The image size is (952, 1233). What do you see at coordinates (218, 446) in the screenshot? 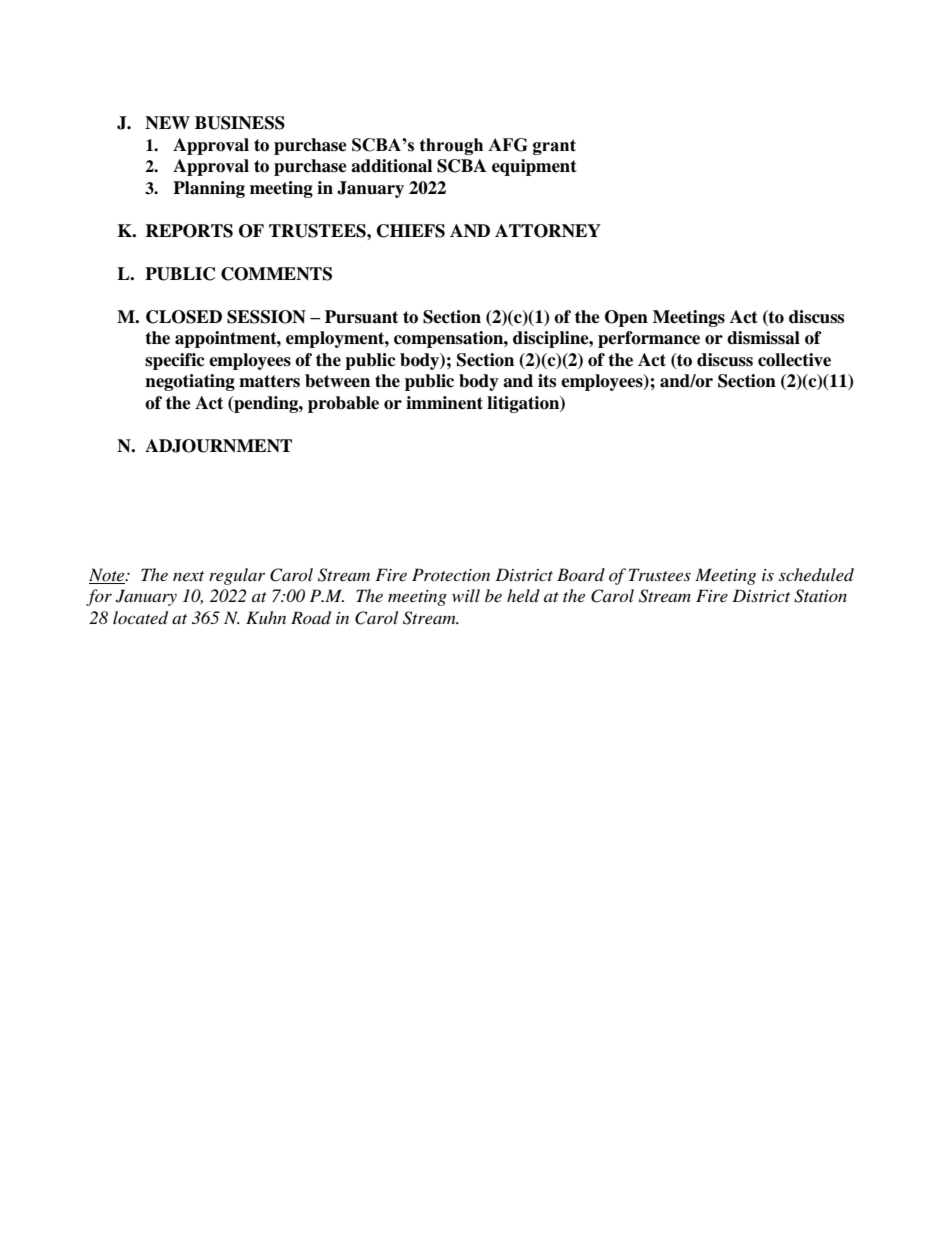
I see `ADJOURNMENT` at bounding box center [218, 446].
